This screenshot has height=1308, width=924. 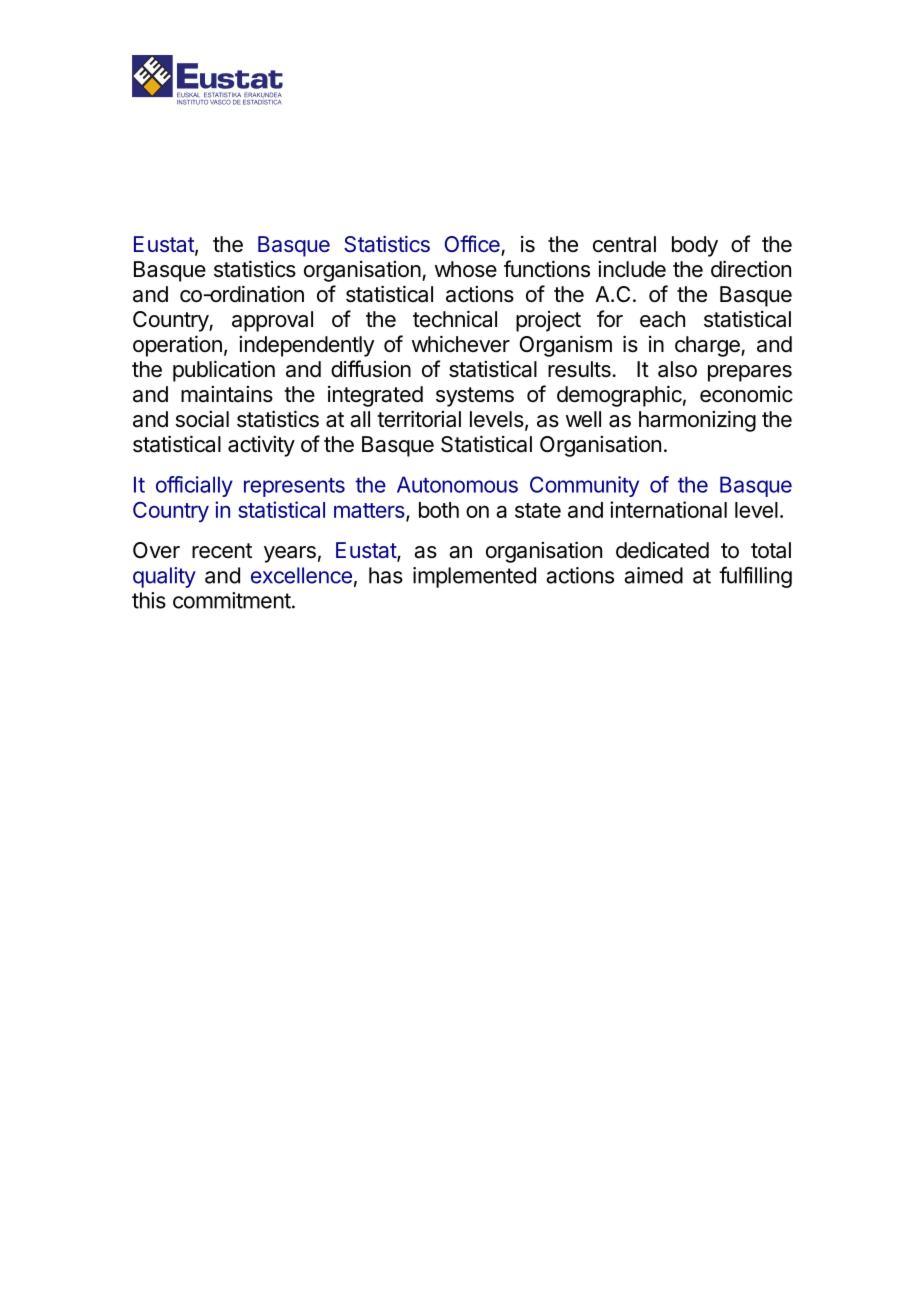 What do you see at coordinates (461, 344) in the screenshot?
I see `whichever` at bounding box center [461, 344].
